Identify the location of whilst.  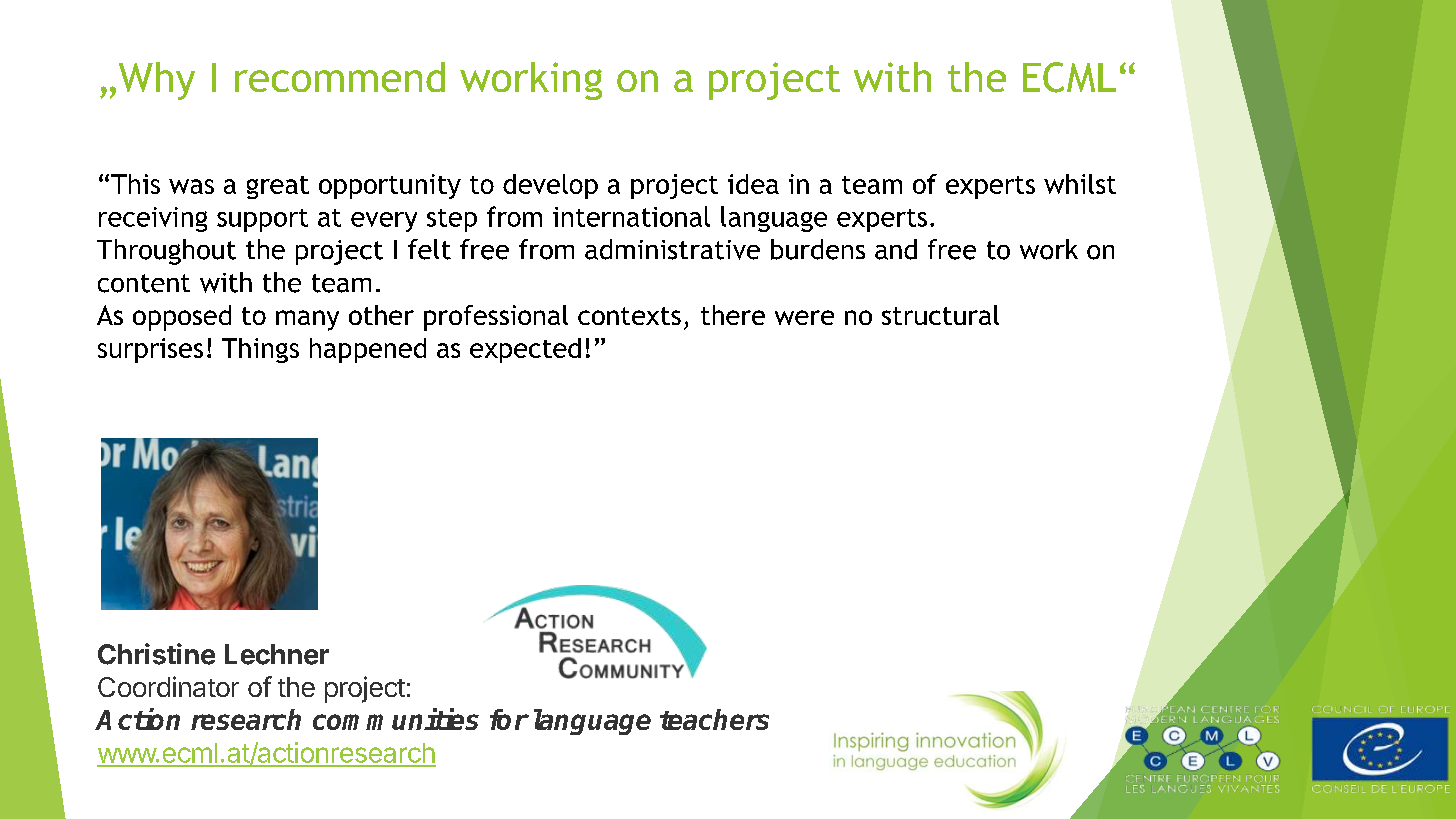
(1080, 184).
